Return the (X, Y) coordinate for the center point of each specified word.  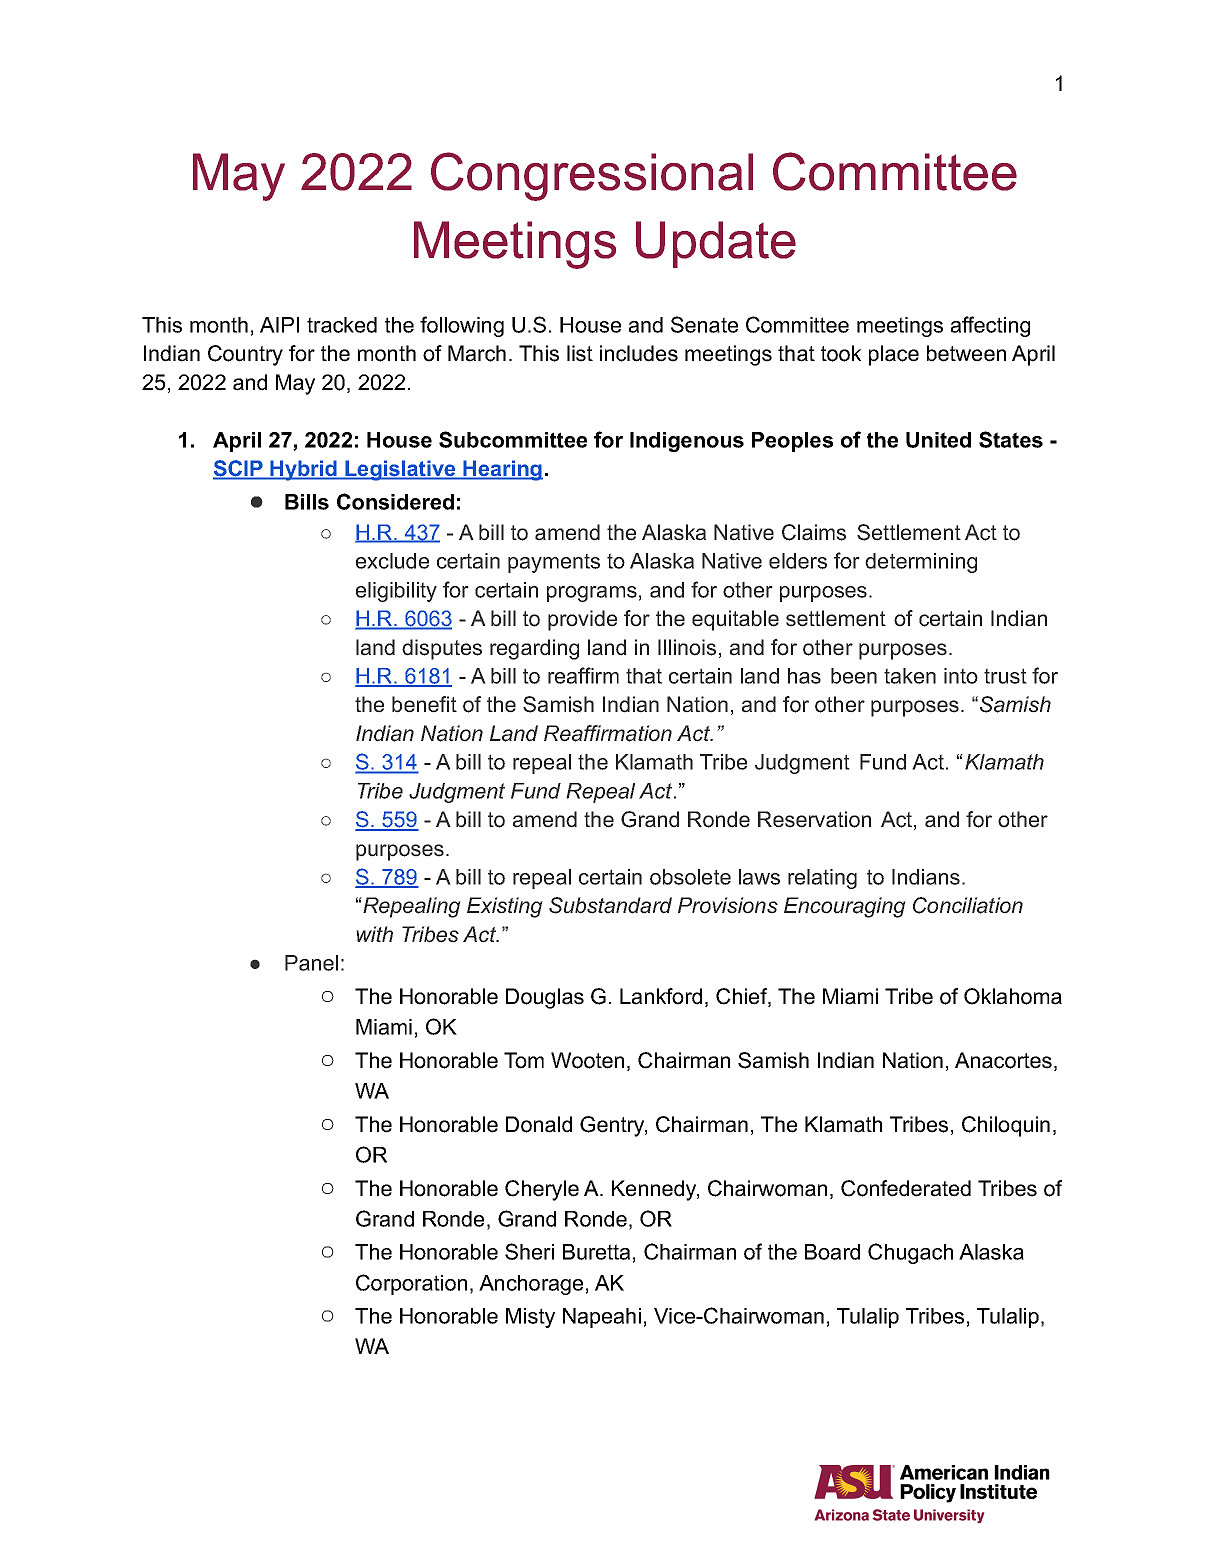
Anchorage (531, 1285)
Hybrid (304, 470)
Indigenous (687, 442)
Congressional (592, 176)
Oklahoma (1013, 996)
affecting (990, 326)
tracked (342, 325)
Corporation (411, 1284)
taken (910, 676)
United (938, 440)
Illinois (687, 647)
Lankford (661, 996)
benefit (424, 704)
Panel (311, 963)
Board (832, 1252)
